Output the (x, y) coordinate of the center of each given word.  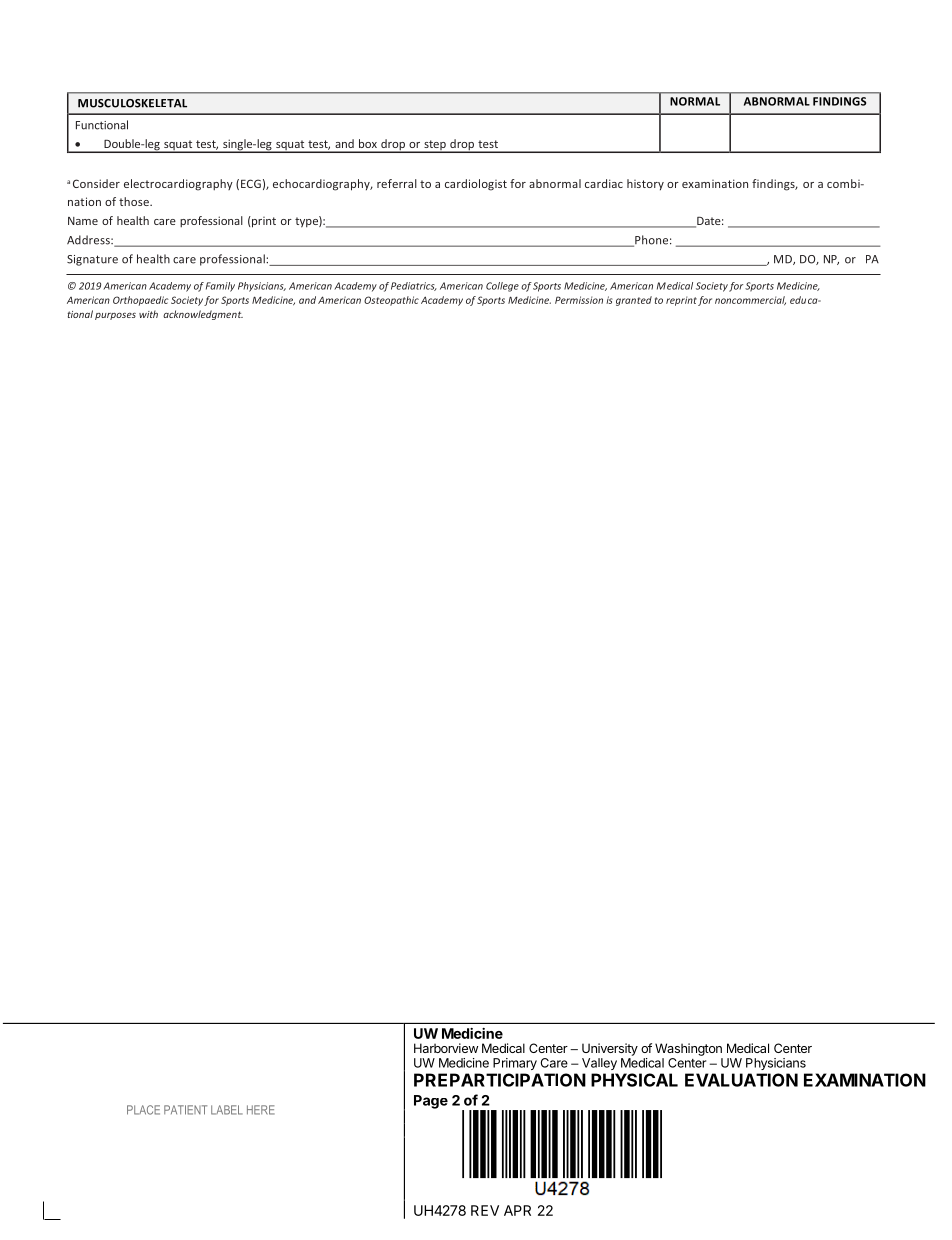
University (610, 1049)
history (645, 184)
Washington (688, 1049)
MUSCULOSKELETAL (132, 103)
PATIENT (185, 1110)
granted (634, 301)
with (148, 314)
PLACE (143, 1110)
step (435, 146)
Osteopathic (391, 301)
